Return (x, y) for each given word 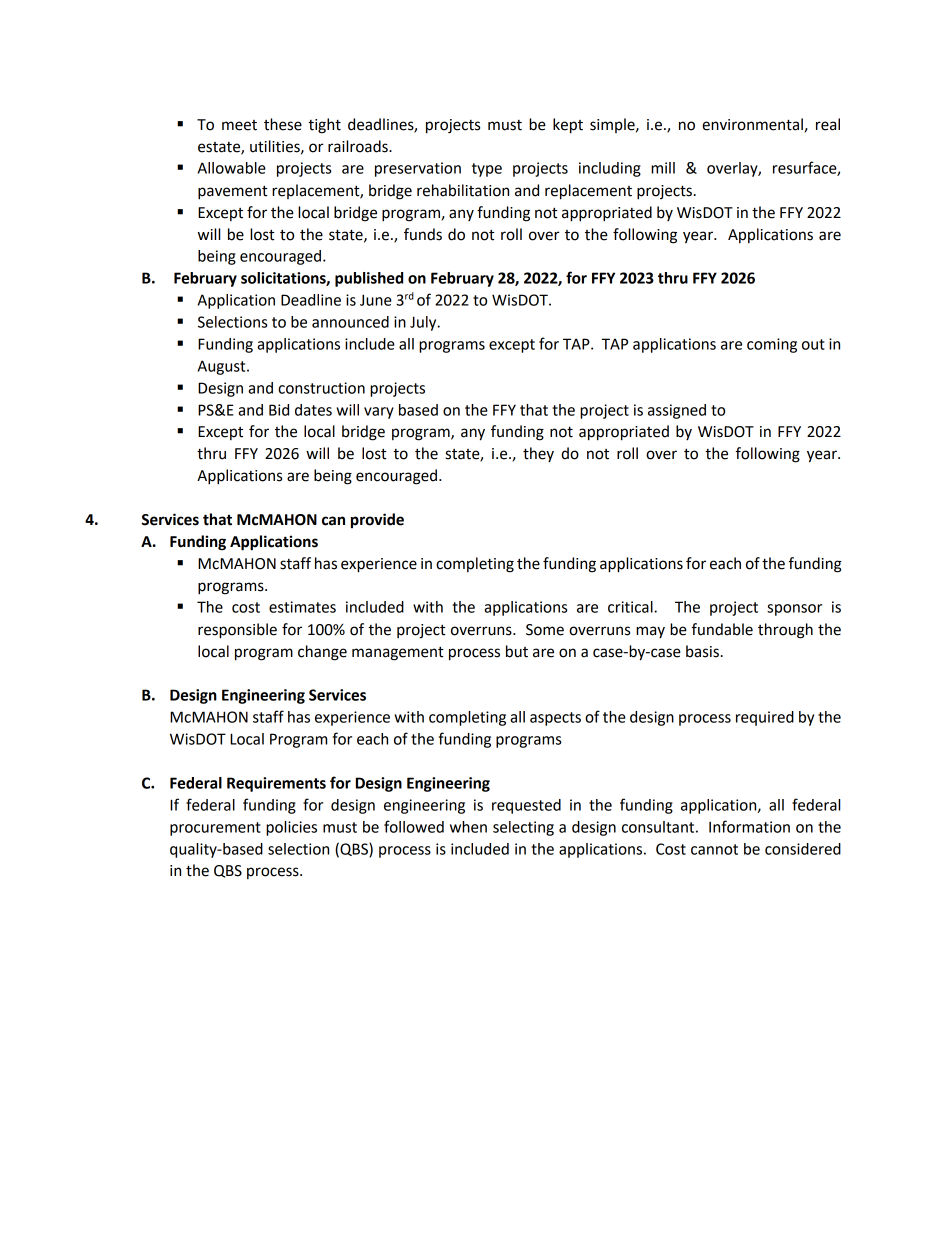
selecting (523, 828)
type (487, 170)
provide (377, 521)
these (283, 124)
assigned (677, 411)
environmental (752, 124)
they (538, 454)
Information (749, 826)
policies (291, 828)
